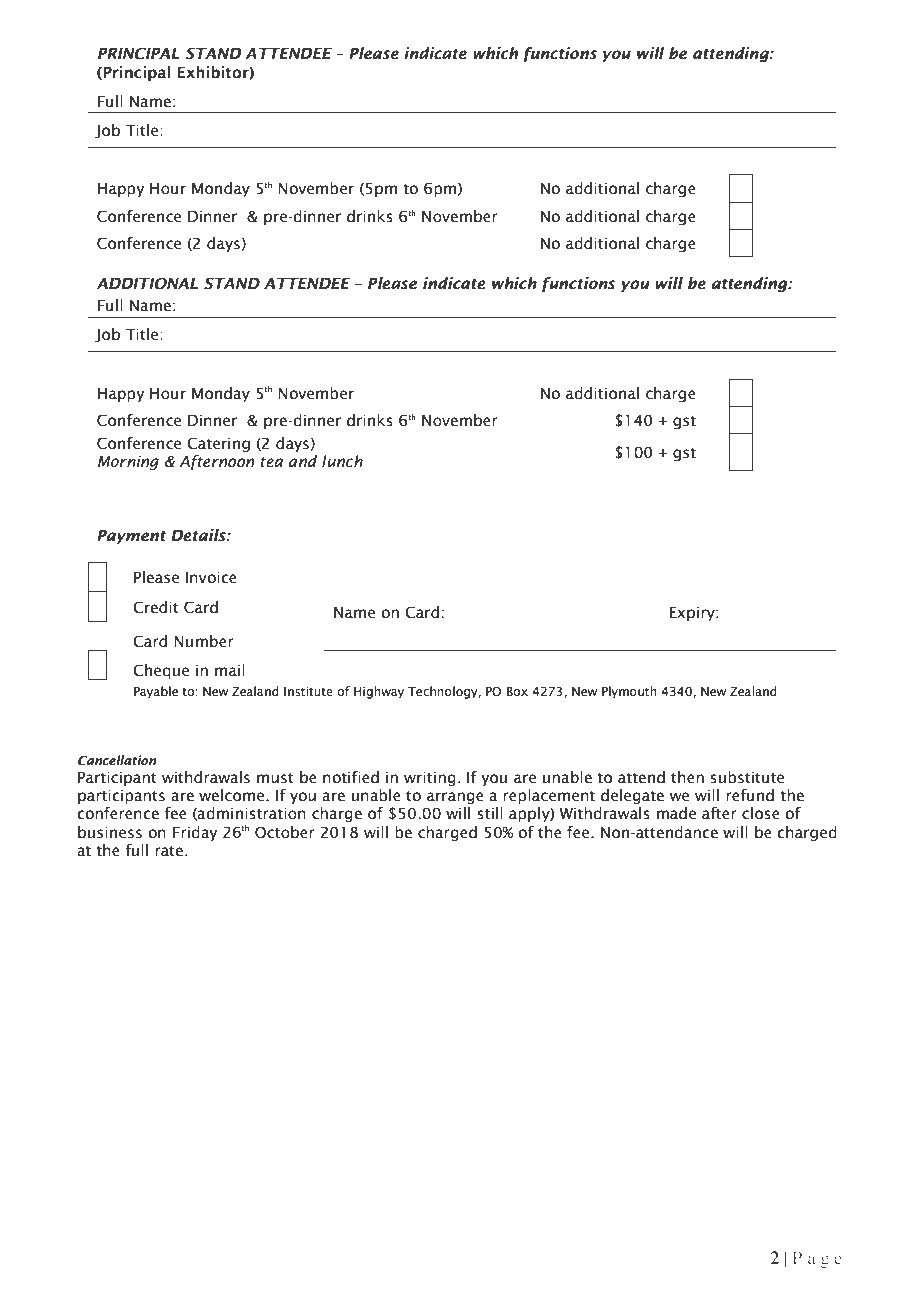  I want to click on then, so click(687, 777).
